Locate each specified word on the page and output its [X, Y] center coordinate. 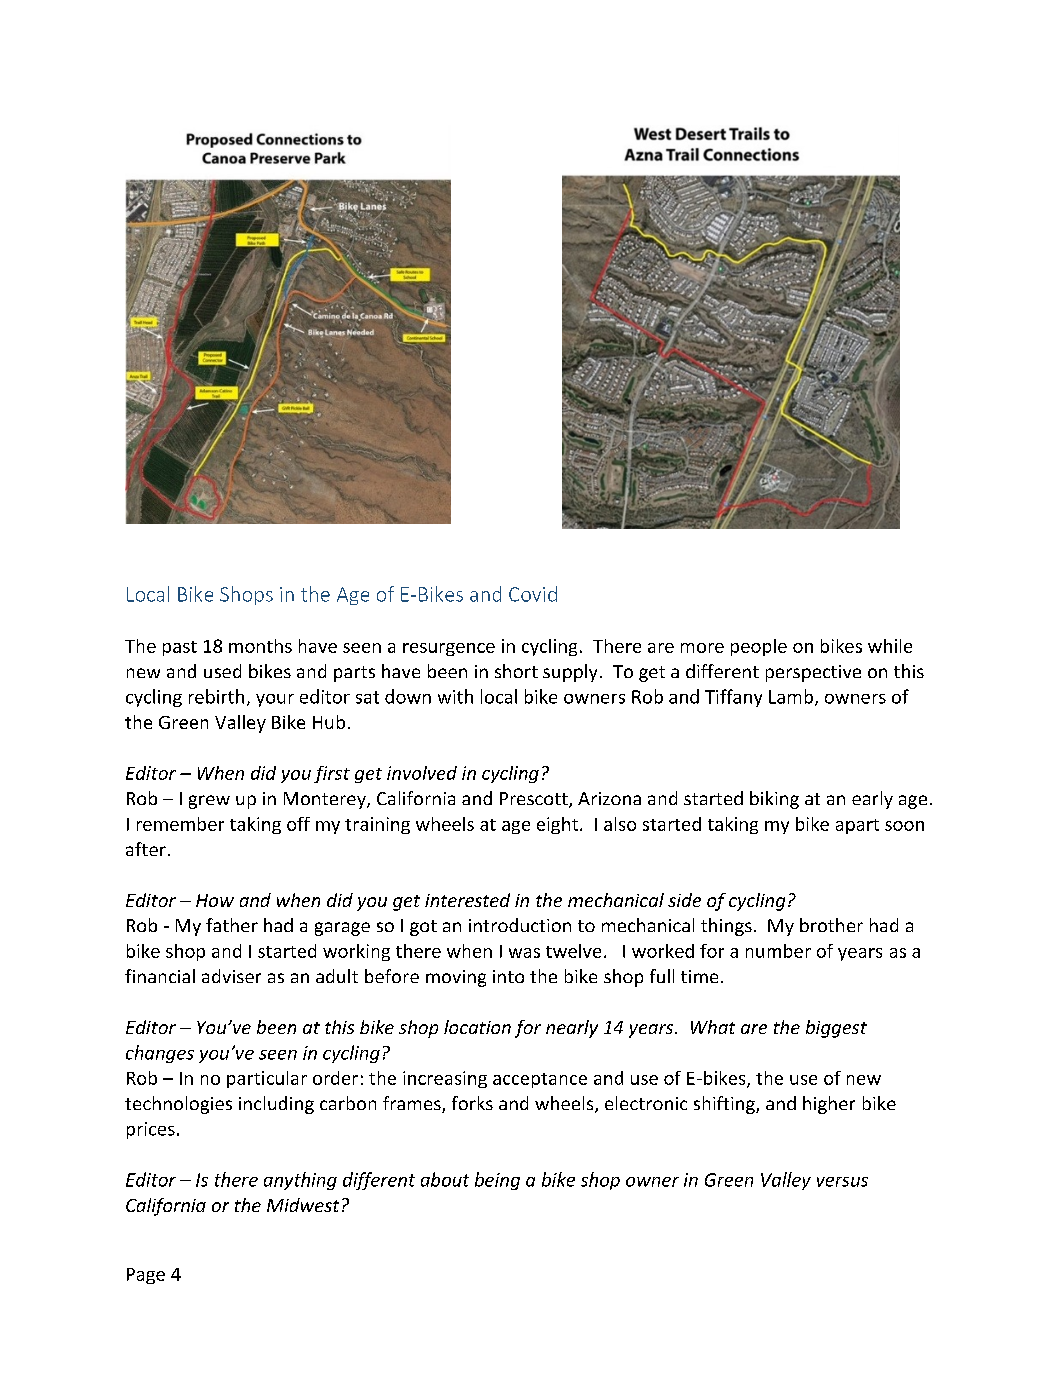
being [497, 1181]
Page [146, 1276]
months [260, 646]
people [759, 647]
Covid [533, 594]
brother [831, 925]
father [232, 925]
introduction [520, 925]
